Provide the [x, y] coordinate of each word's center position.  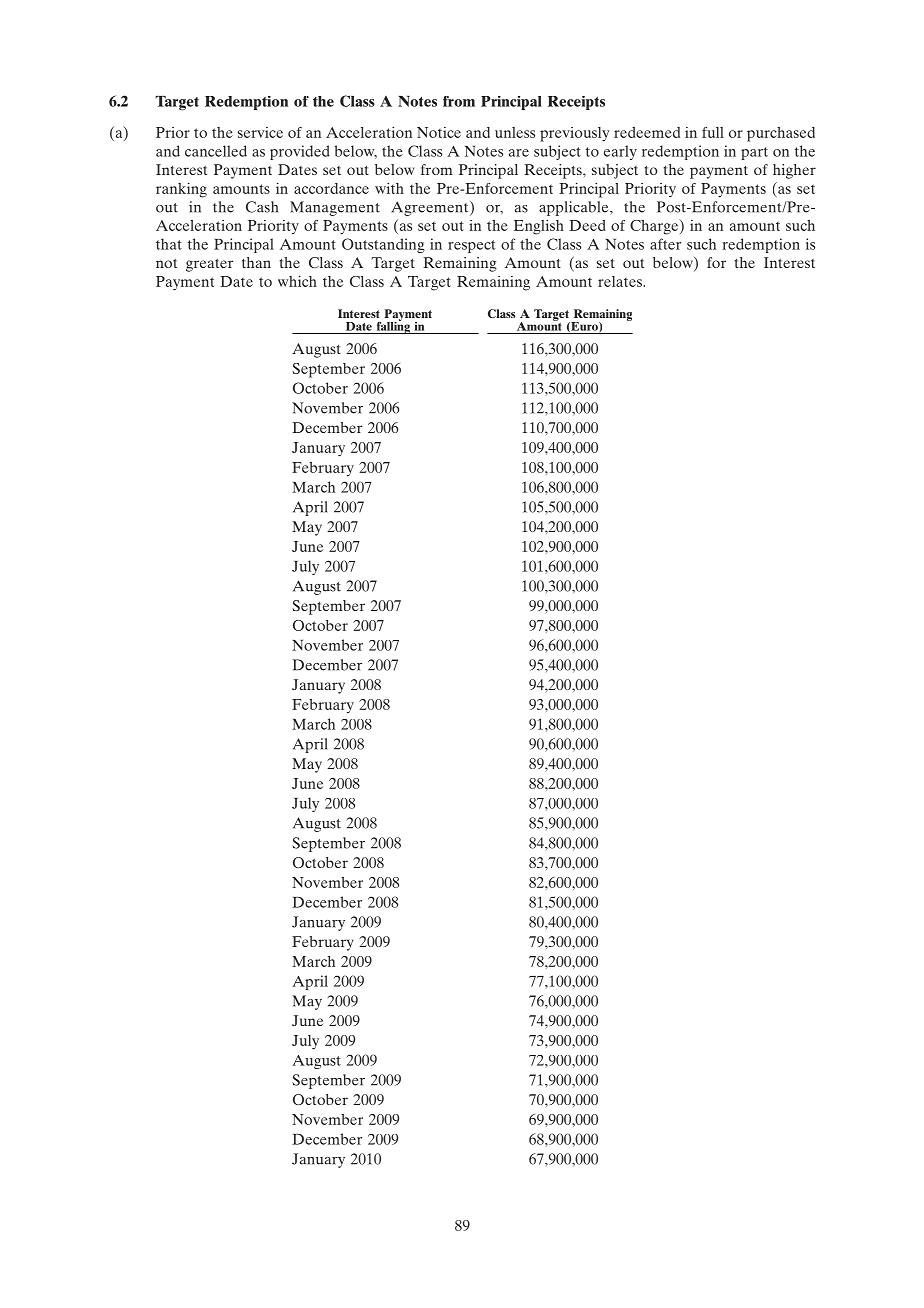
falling [393, 326]
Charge [655, 227]
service [260, 132]
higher [794, 171]
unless [515, 132]
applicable [575, 208]
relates [621, 281]
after [665, 244]
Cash [262, 207]
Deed [587, 225]
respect [472, 246]
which [297, 281]
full [713, 132]
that [169, 244]
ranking [181, 190]
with [389, 188]
